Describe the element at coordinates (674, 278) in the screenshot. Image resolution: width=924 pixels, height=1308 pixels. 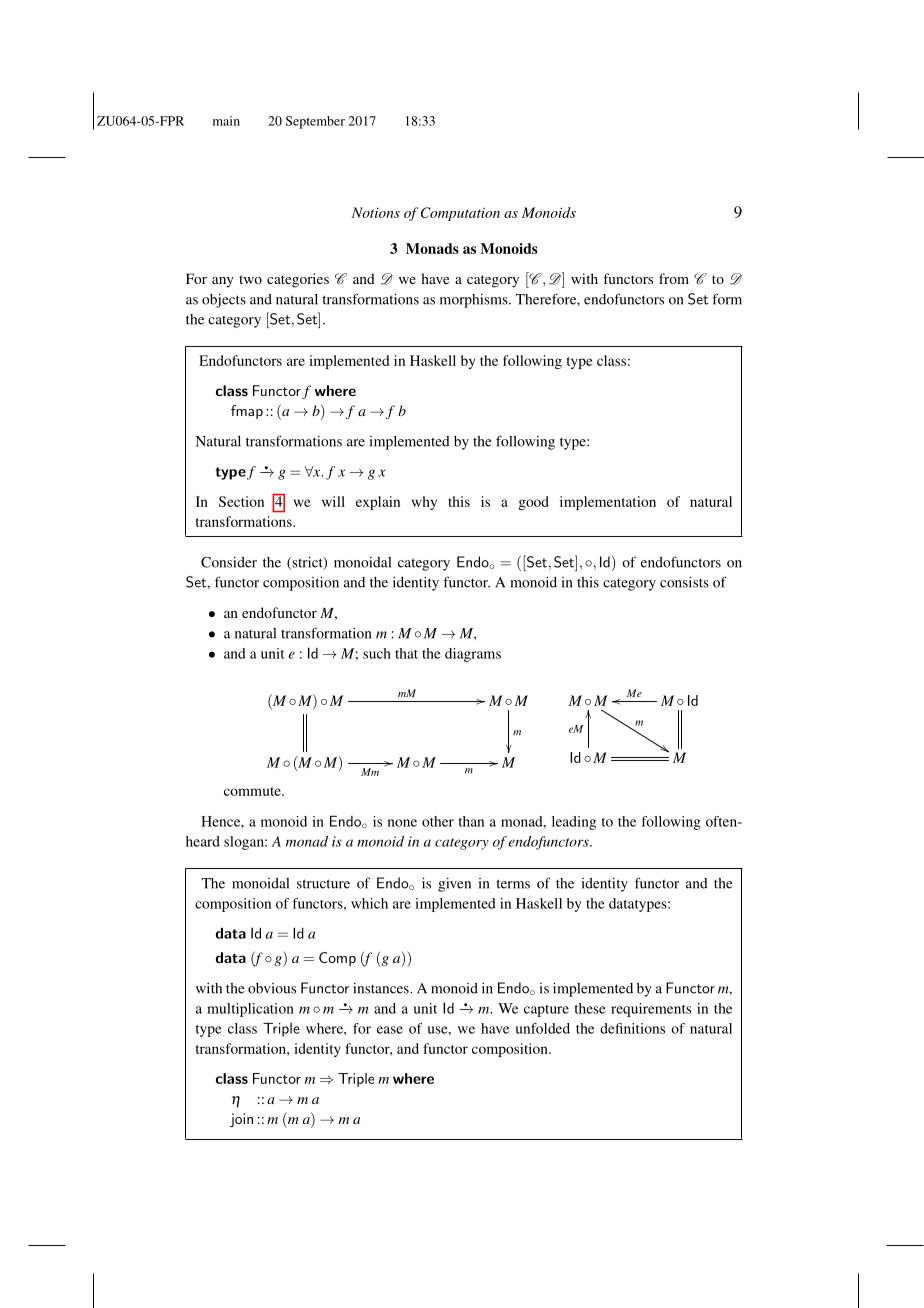
I see `from` at that location.
